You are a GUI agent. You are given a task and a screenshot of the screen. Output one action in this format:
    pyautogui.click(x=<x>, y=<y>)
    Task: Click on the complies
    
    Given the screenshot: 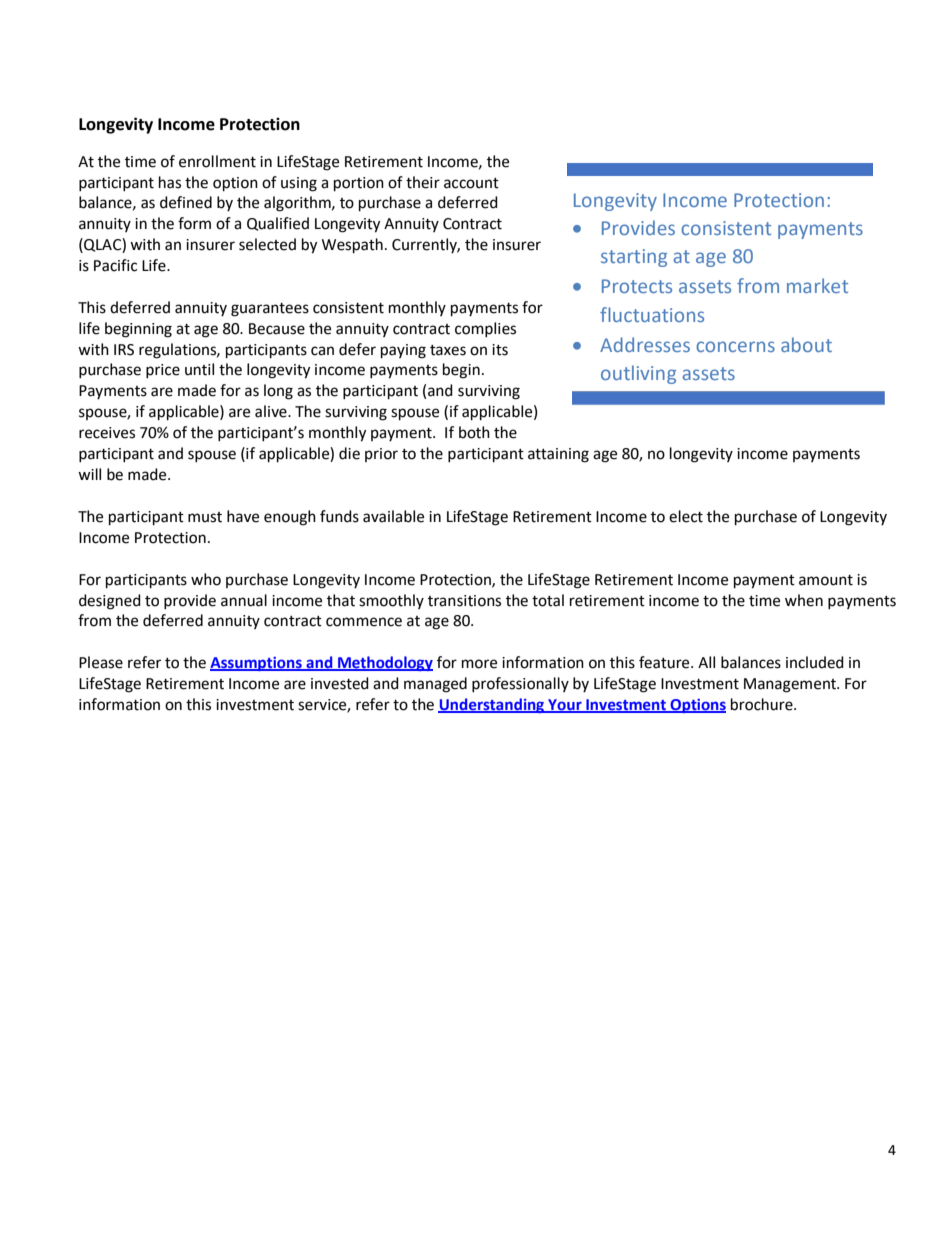 What is the action you would take?
    pyautogui.click(x=485, y=329)
